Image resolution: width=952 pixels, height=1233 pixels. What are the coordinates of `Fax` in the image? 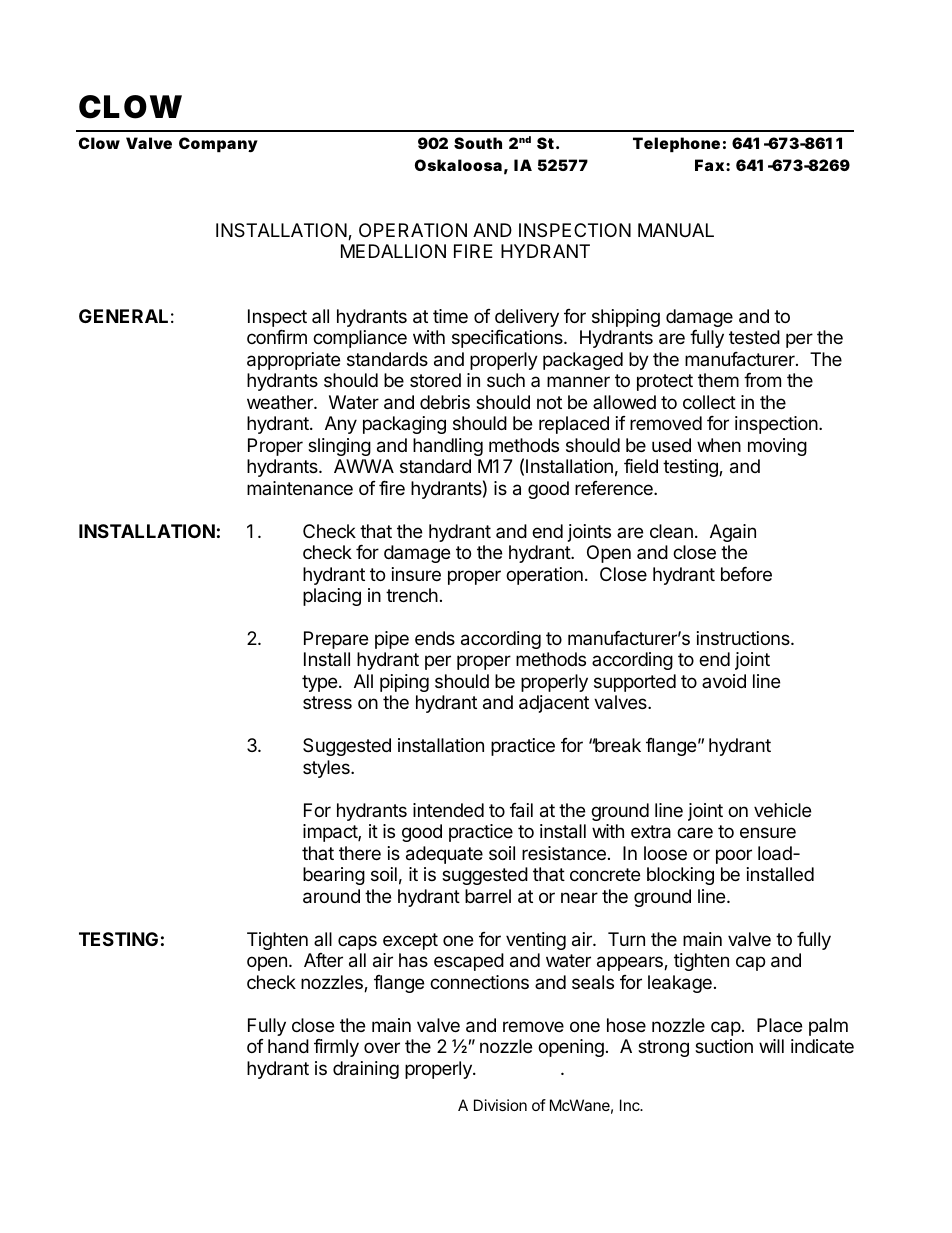 It's located at (709, 165).
